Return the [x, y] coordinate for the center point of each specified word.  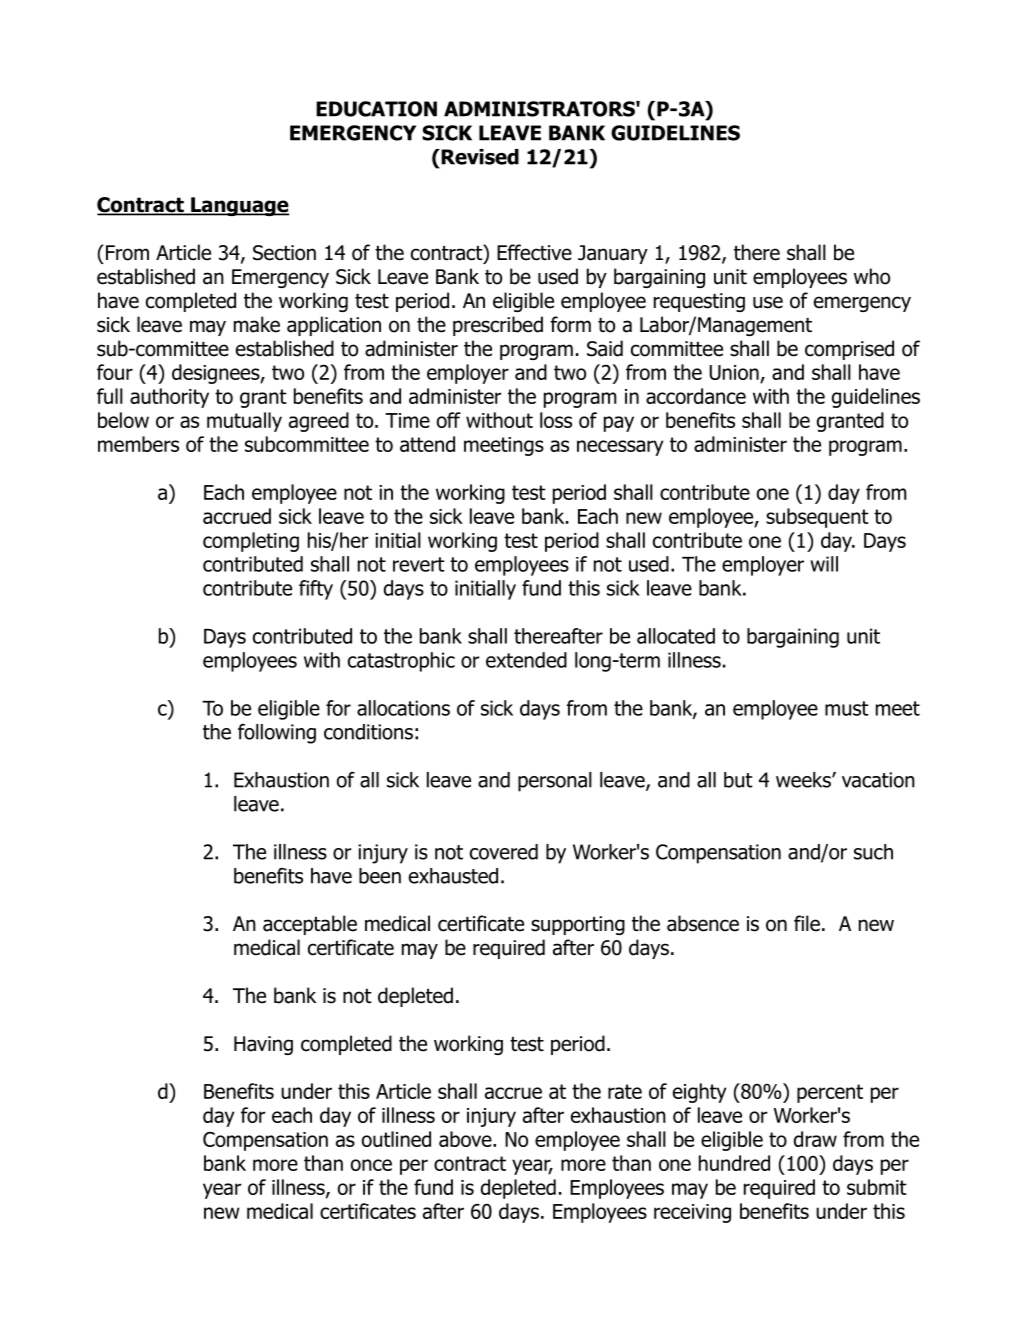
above [466, 1139]
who [872, 276]
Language [239, 206]
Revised [479, 157]
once [371, 1165]
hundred [734, 1163]
